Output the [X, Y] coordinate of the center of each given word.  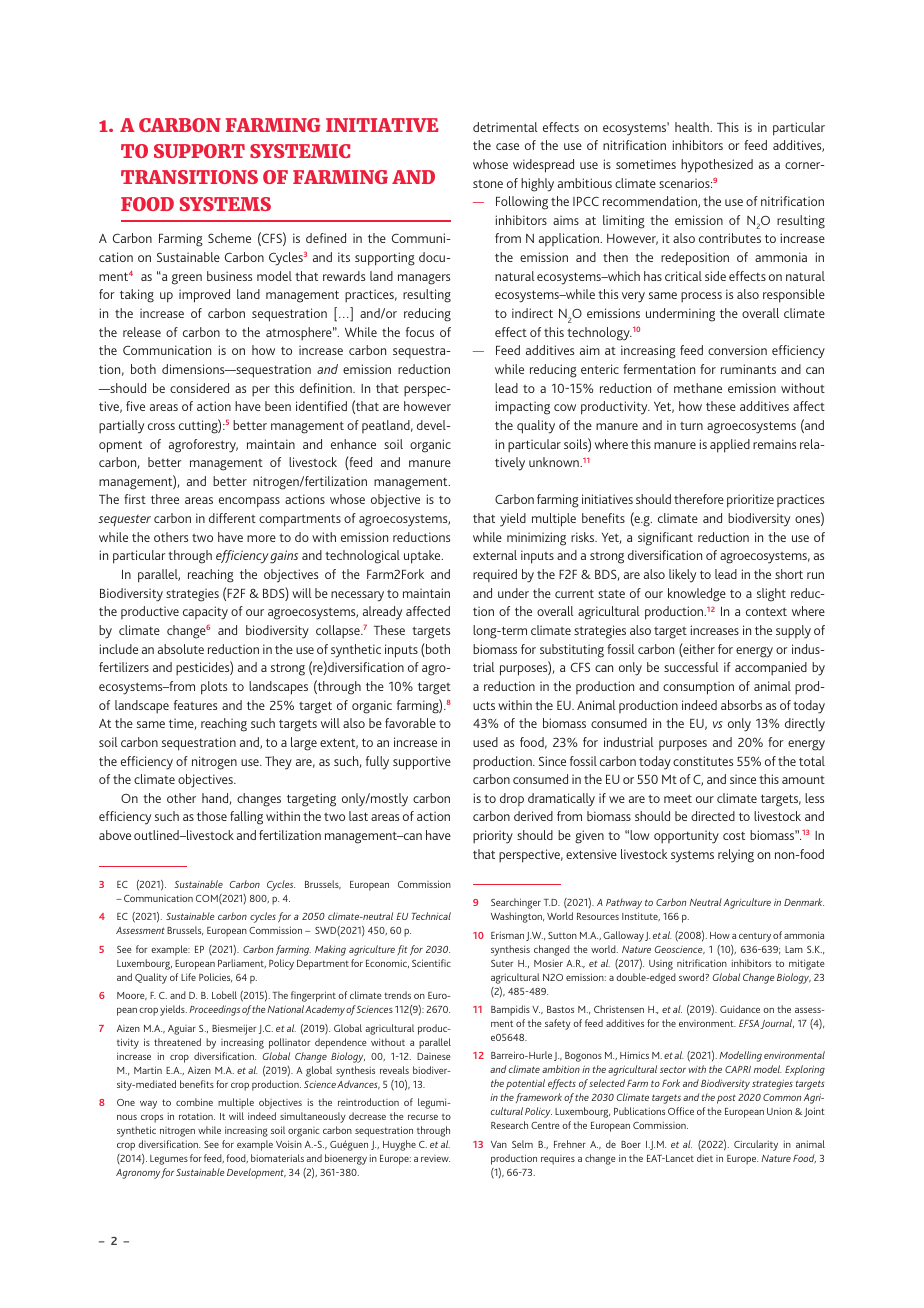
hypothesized [717, 166]
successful [691, 667]
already [382, 613]
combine [194, 1102]
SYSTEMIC [300, 151]
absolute [181, 649]
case [507, 146]
